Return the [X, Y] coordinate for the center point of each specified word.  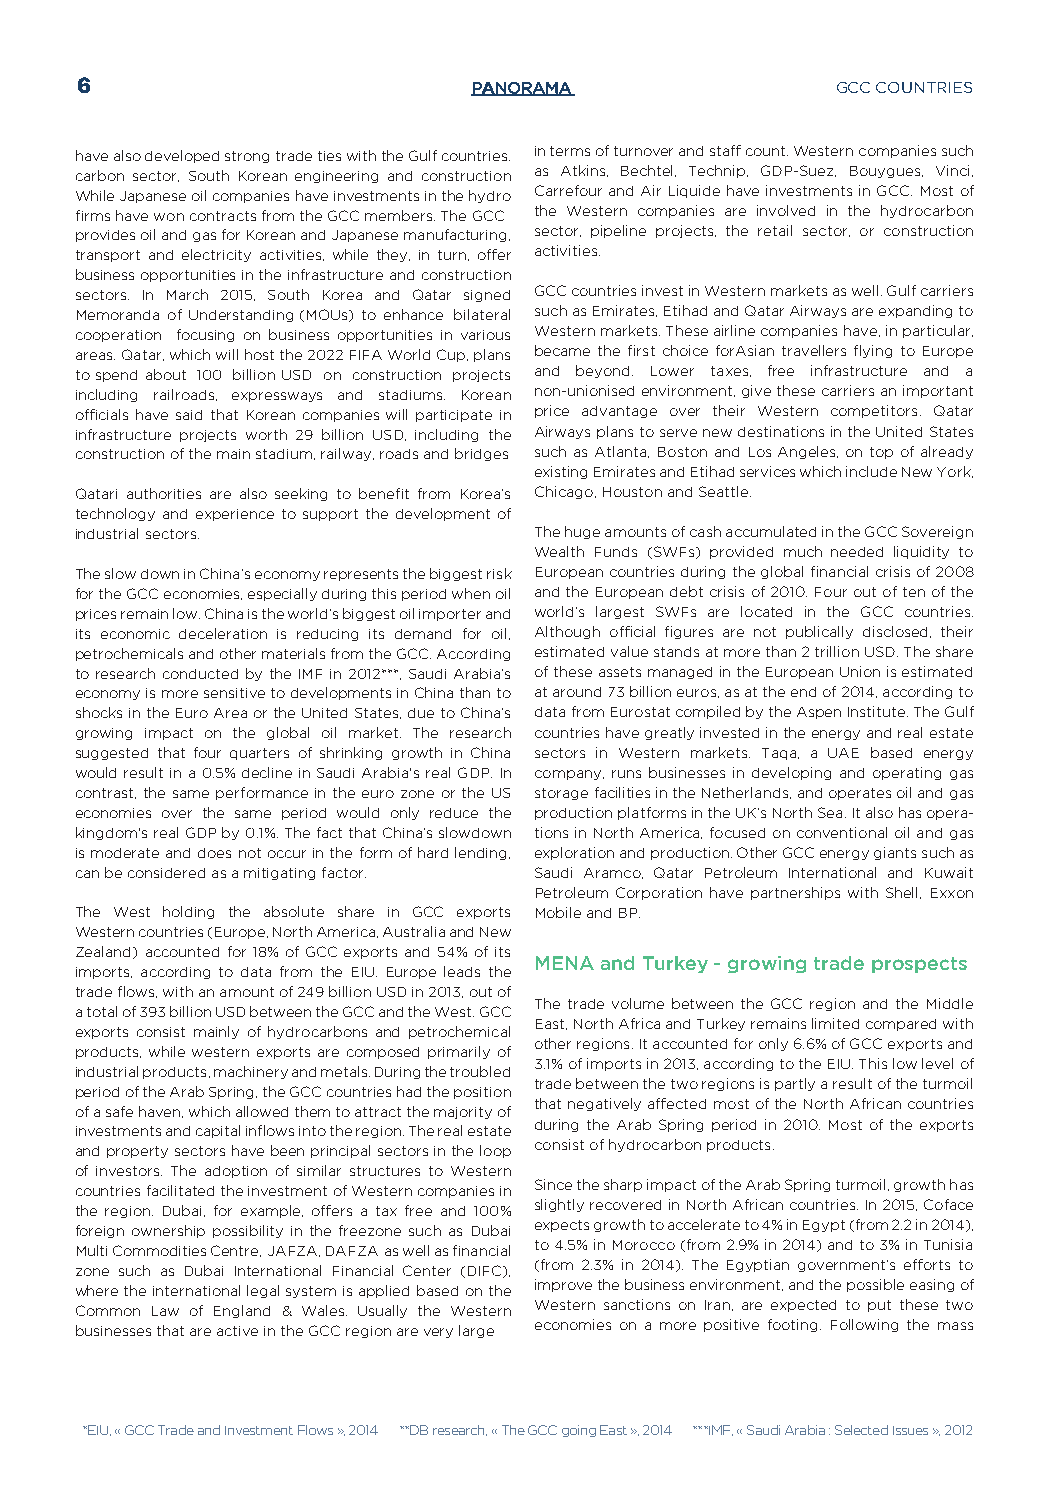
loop [495, 1151]
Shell [901, 892]
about [166, 374]
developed [182, 156]
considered [166, 873]
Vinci [952, 170]
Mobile [558, 912]
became [562, 350]
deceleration [223, 633]
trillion [837, 651]
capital [218, 1131]
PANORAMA [522, 89]
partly [795, 1084]
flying [873, 351]
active [237, 1331]
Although [567, 632]
